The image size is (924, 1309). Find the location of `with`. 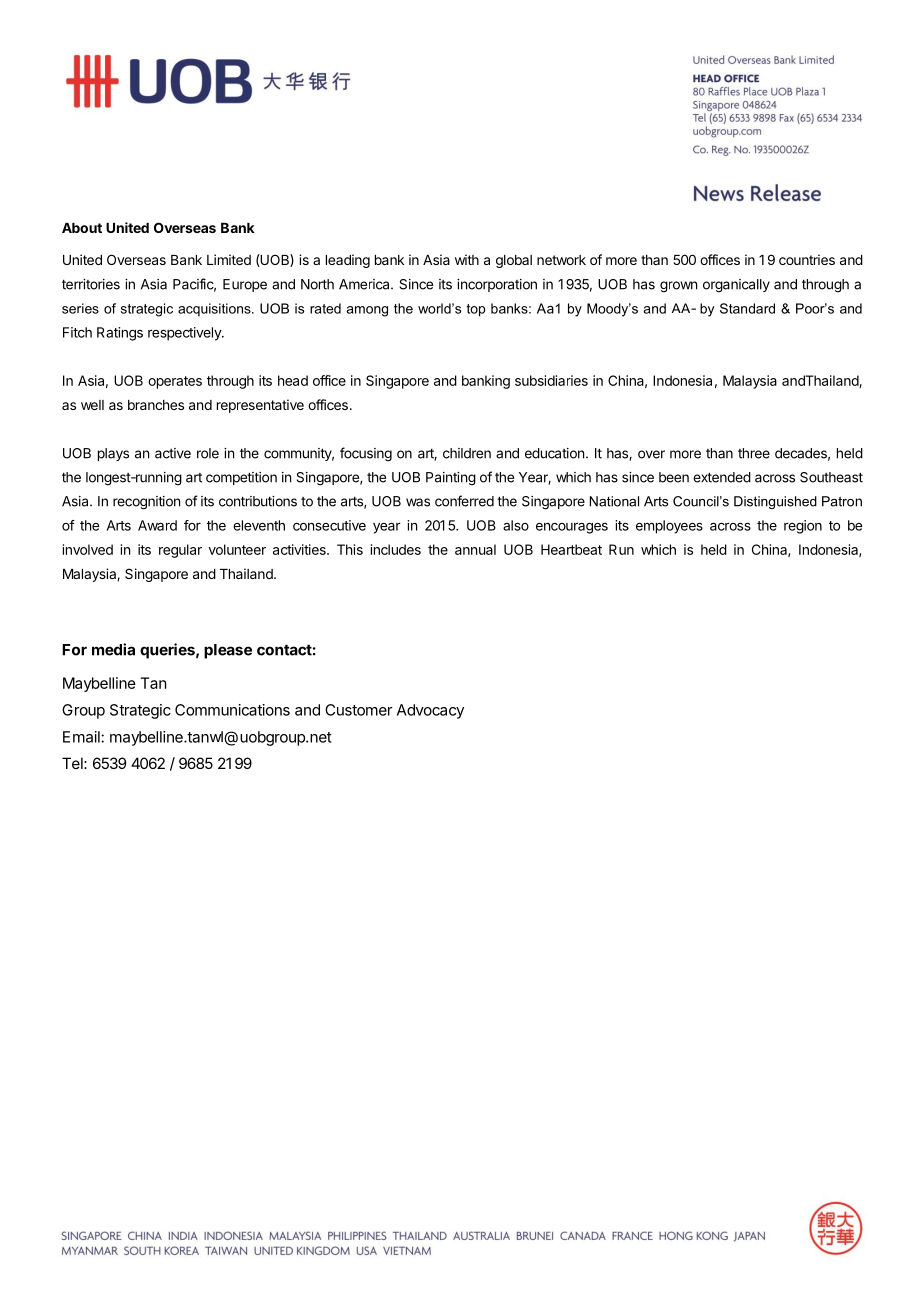

with is located at coordinates (467, 259).
